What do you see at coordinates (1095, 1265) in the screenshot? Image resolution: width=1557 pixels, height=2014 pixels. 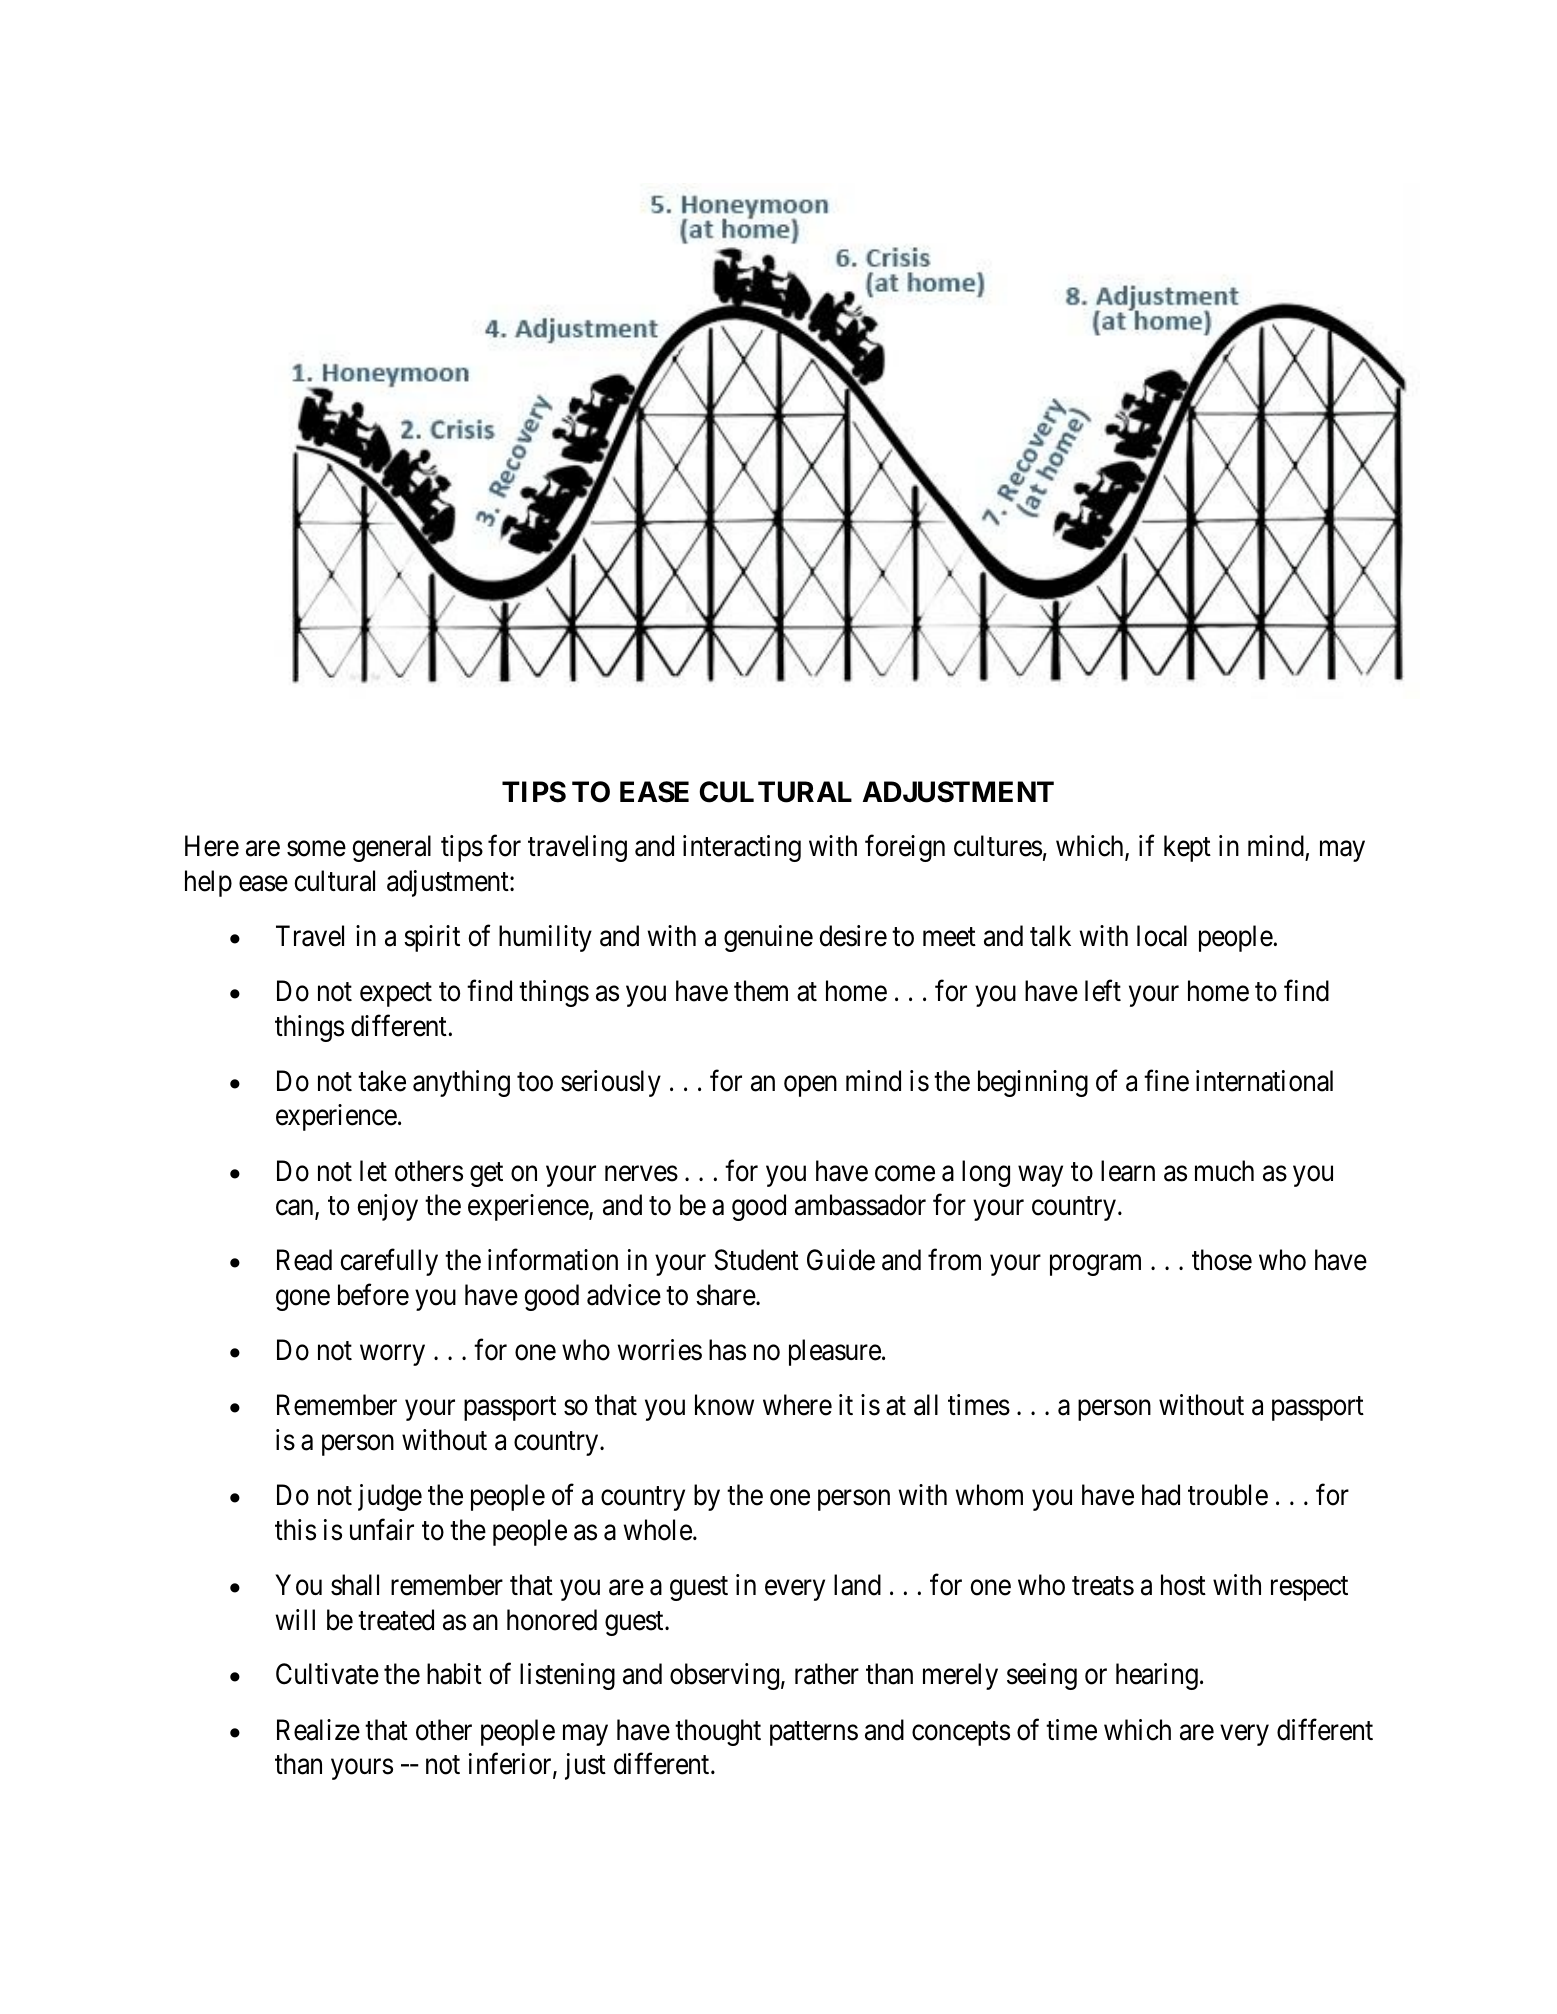 I see `program` at bounding box center [1095, 1265].
